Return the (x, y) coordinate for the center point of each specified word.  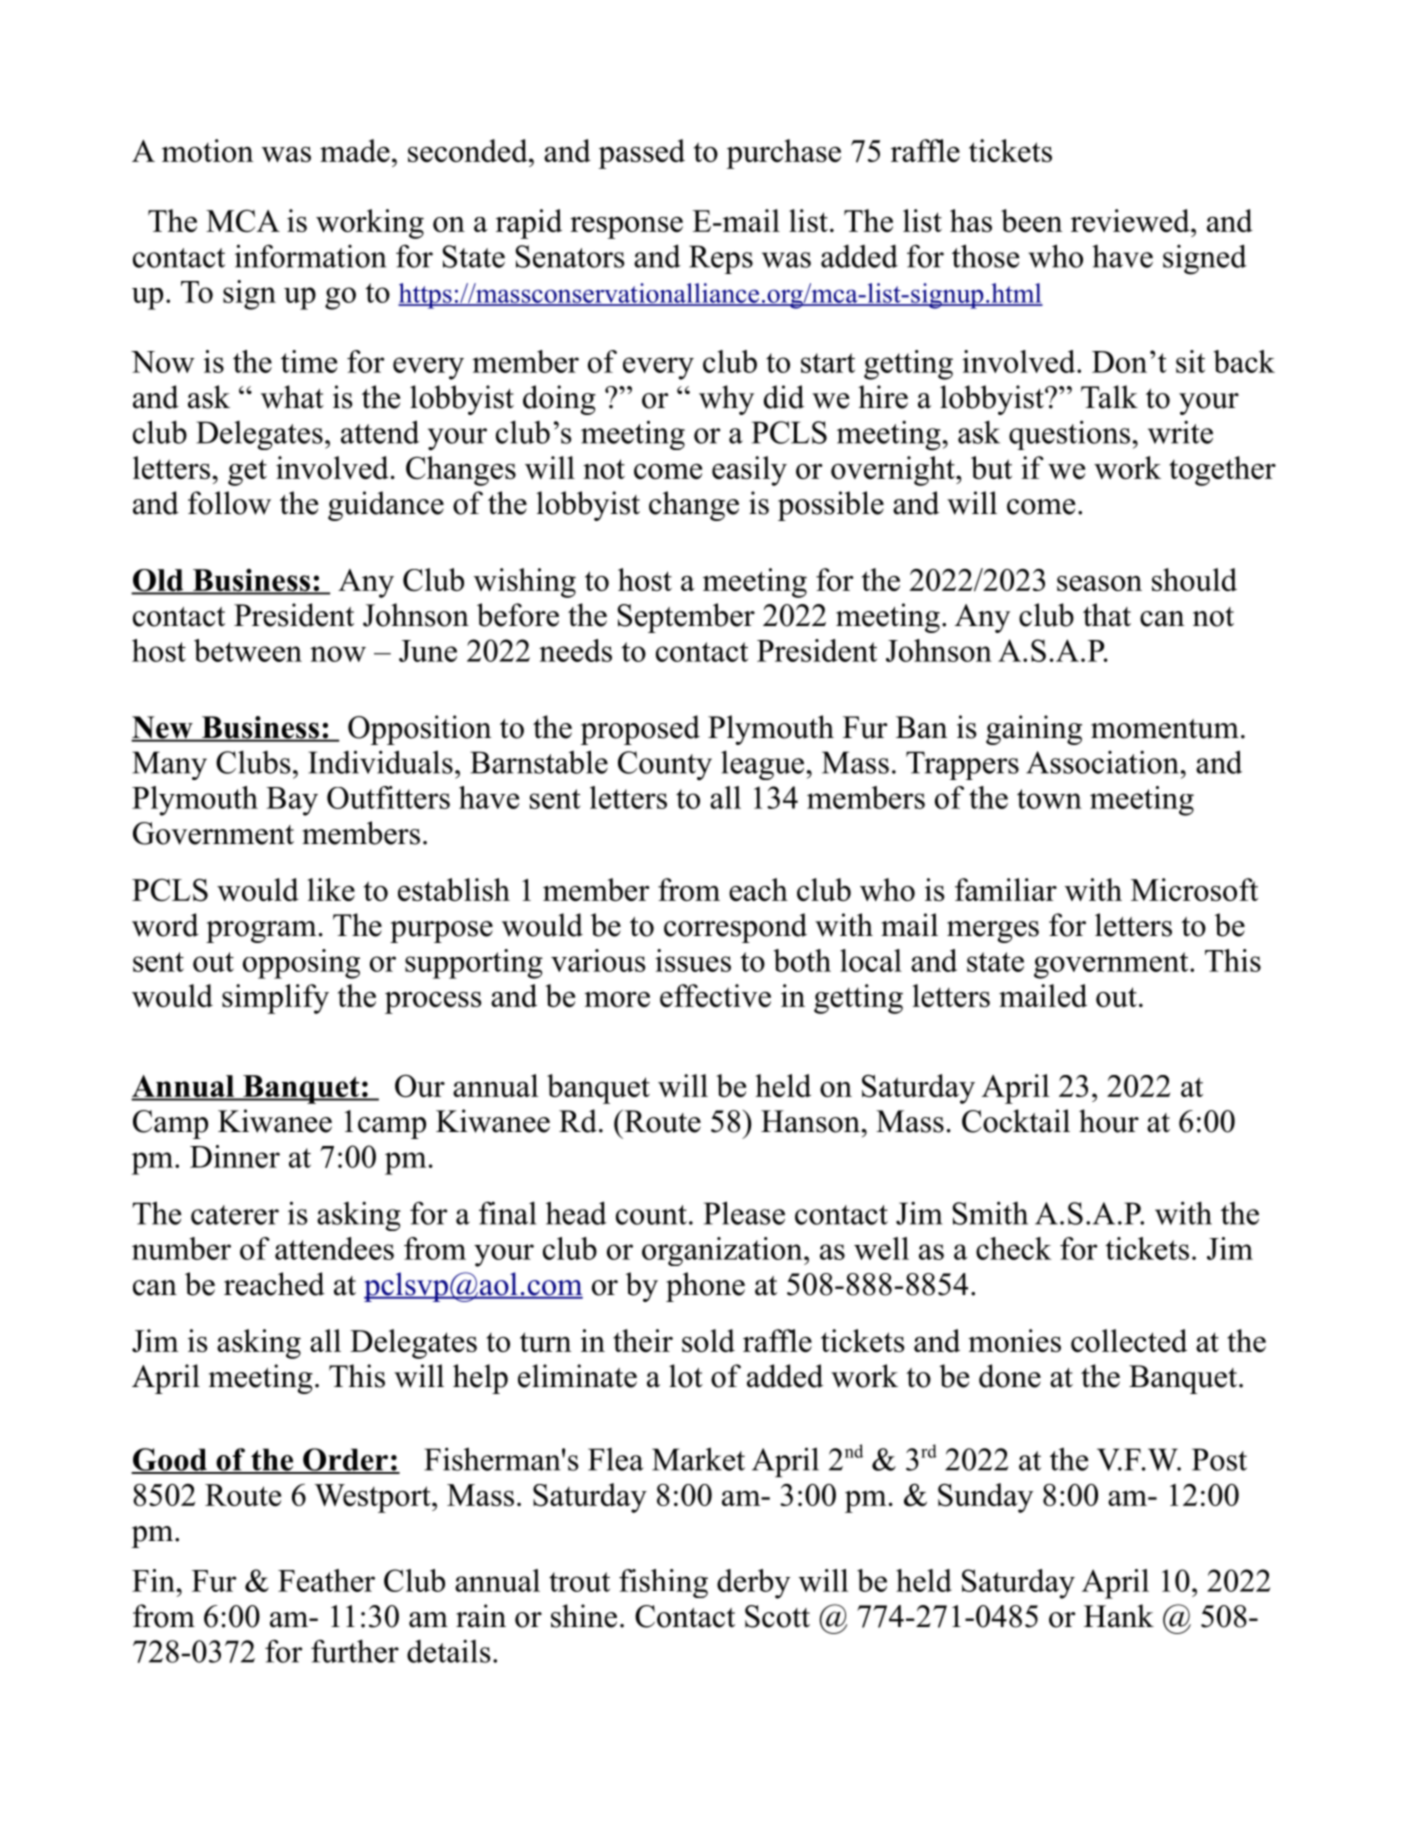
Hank (1119, 1616)
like (331, 889)
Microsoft (1194, 889)
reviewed (1131, 220)
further (355, 1651)
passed (641, 154)
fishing (663, 1583)
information (311, 256)
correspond (735, 928)
